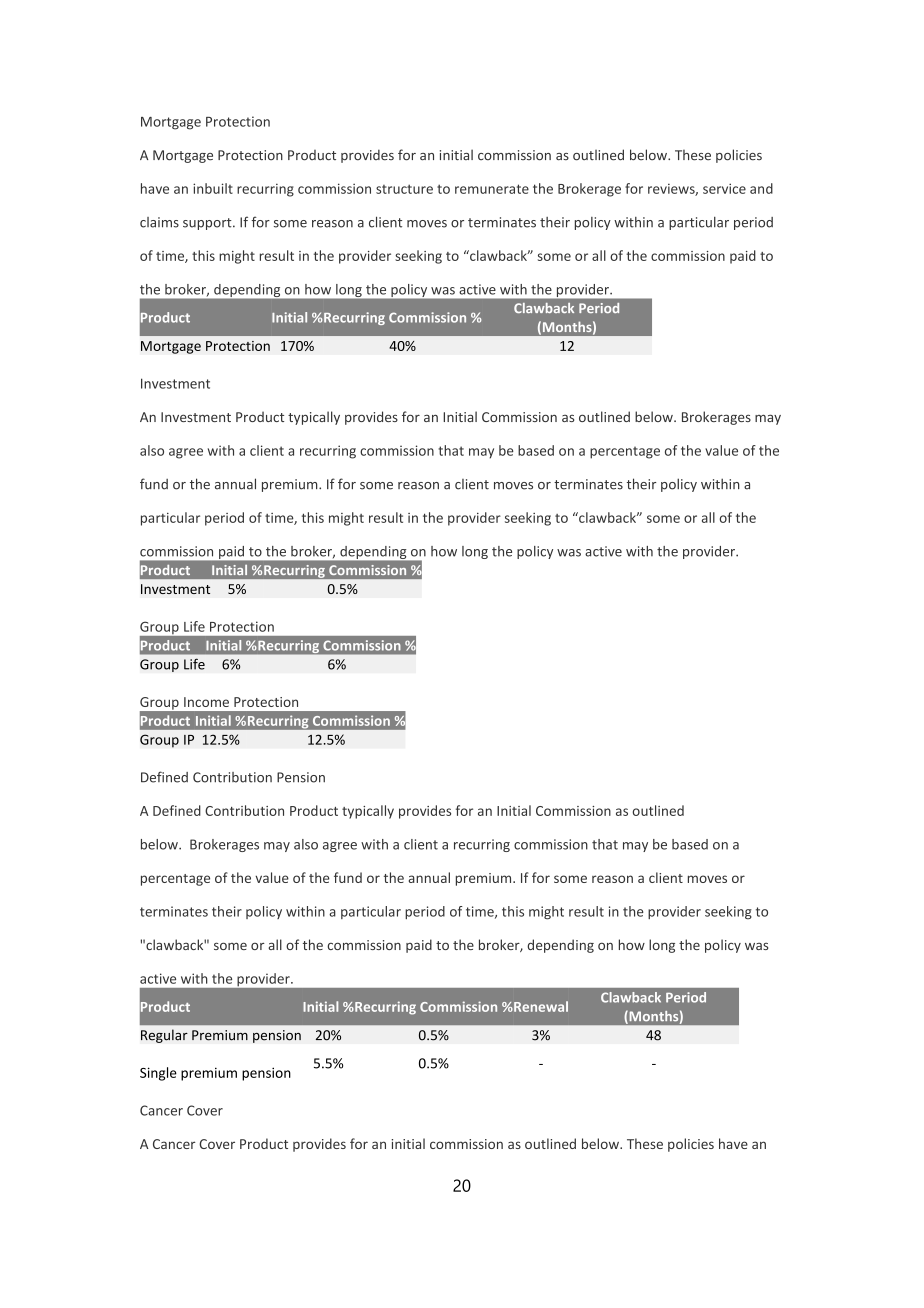  Describe the element at coordinates (492, 189) in the screenshot. I see `remunerate` at that location.
